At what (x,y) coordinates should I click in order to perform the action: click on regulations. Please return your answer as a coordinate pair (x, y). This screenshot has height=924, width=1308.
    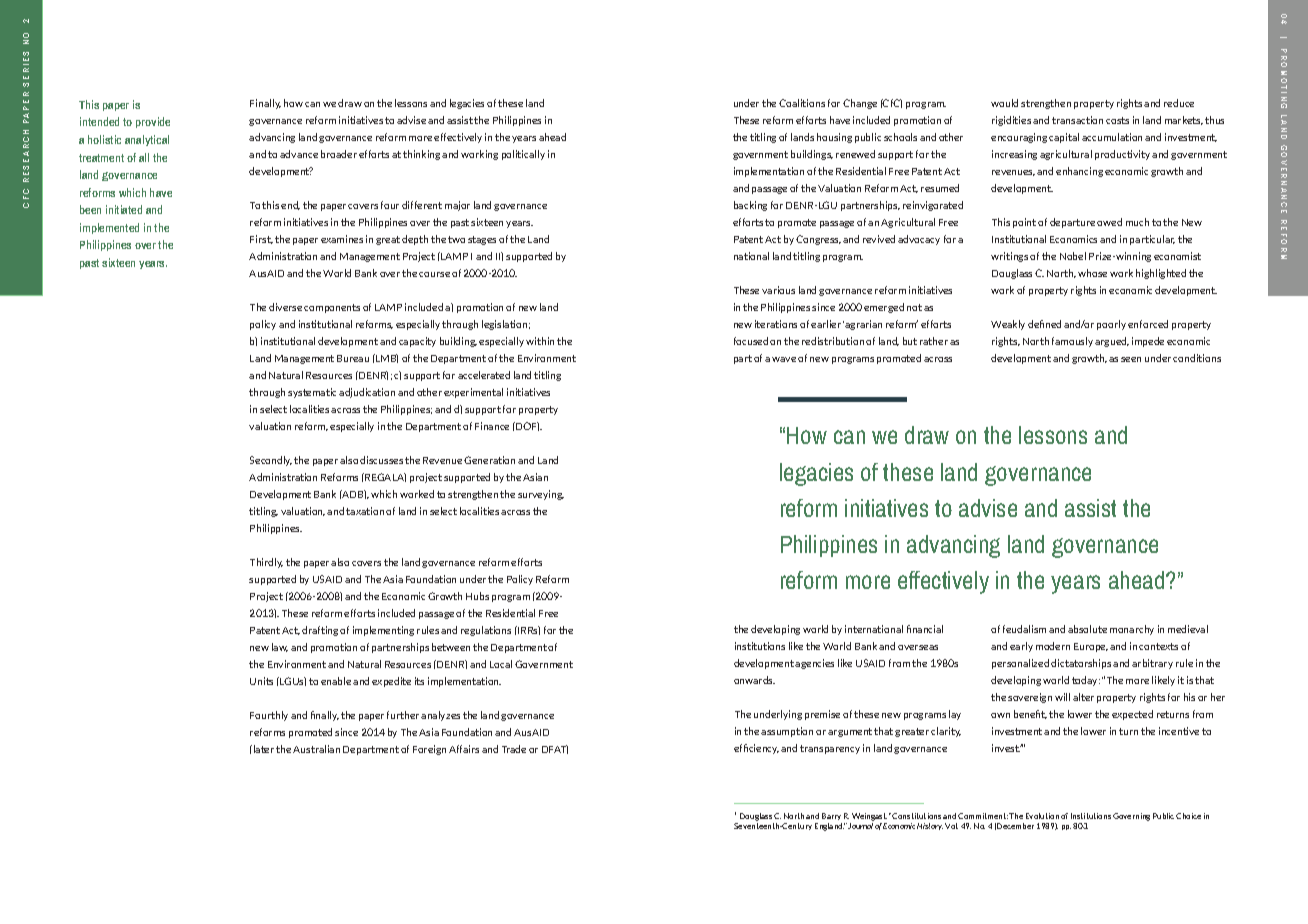
    Looking at the image, I should click on (486, 631).
